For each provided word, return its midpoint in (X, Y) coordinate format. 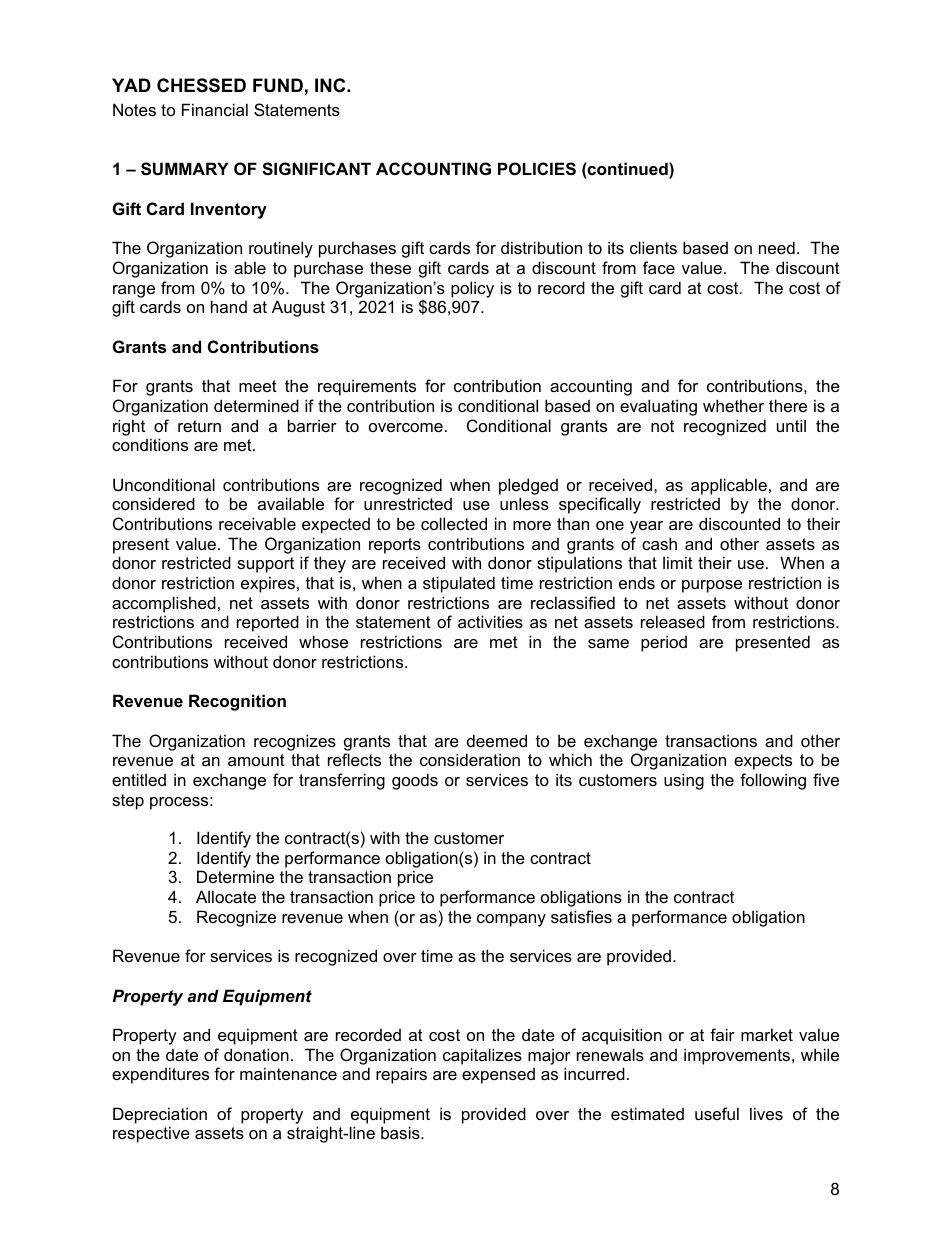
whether (733, 405)
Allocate (226, 896)
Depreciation (160, 1115)
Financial (215, 109)
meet (258, 386)
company (511, 920)
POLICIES (537, 169)
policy (472, 289)
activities (490, 621)
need (777, 247)
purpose (712, 586)
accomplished (164, 604)
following (773, 781)
